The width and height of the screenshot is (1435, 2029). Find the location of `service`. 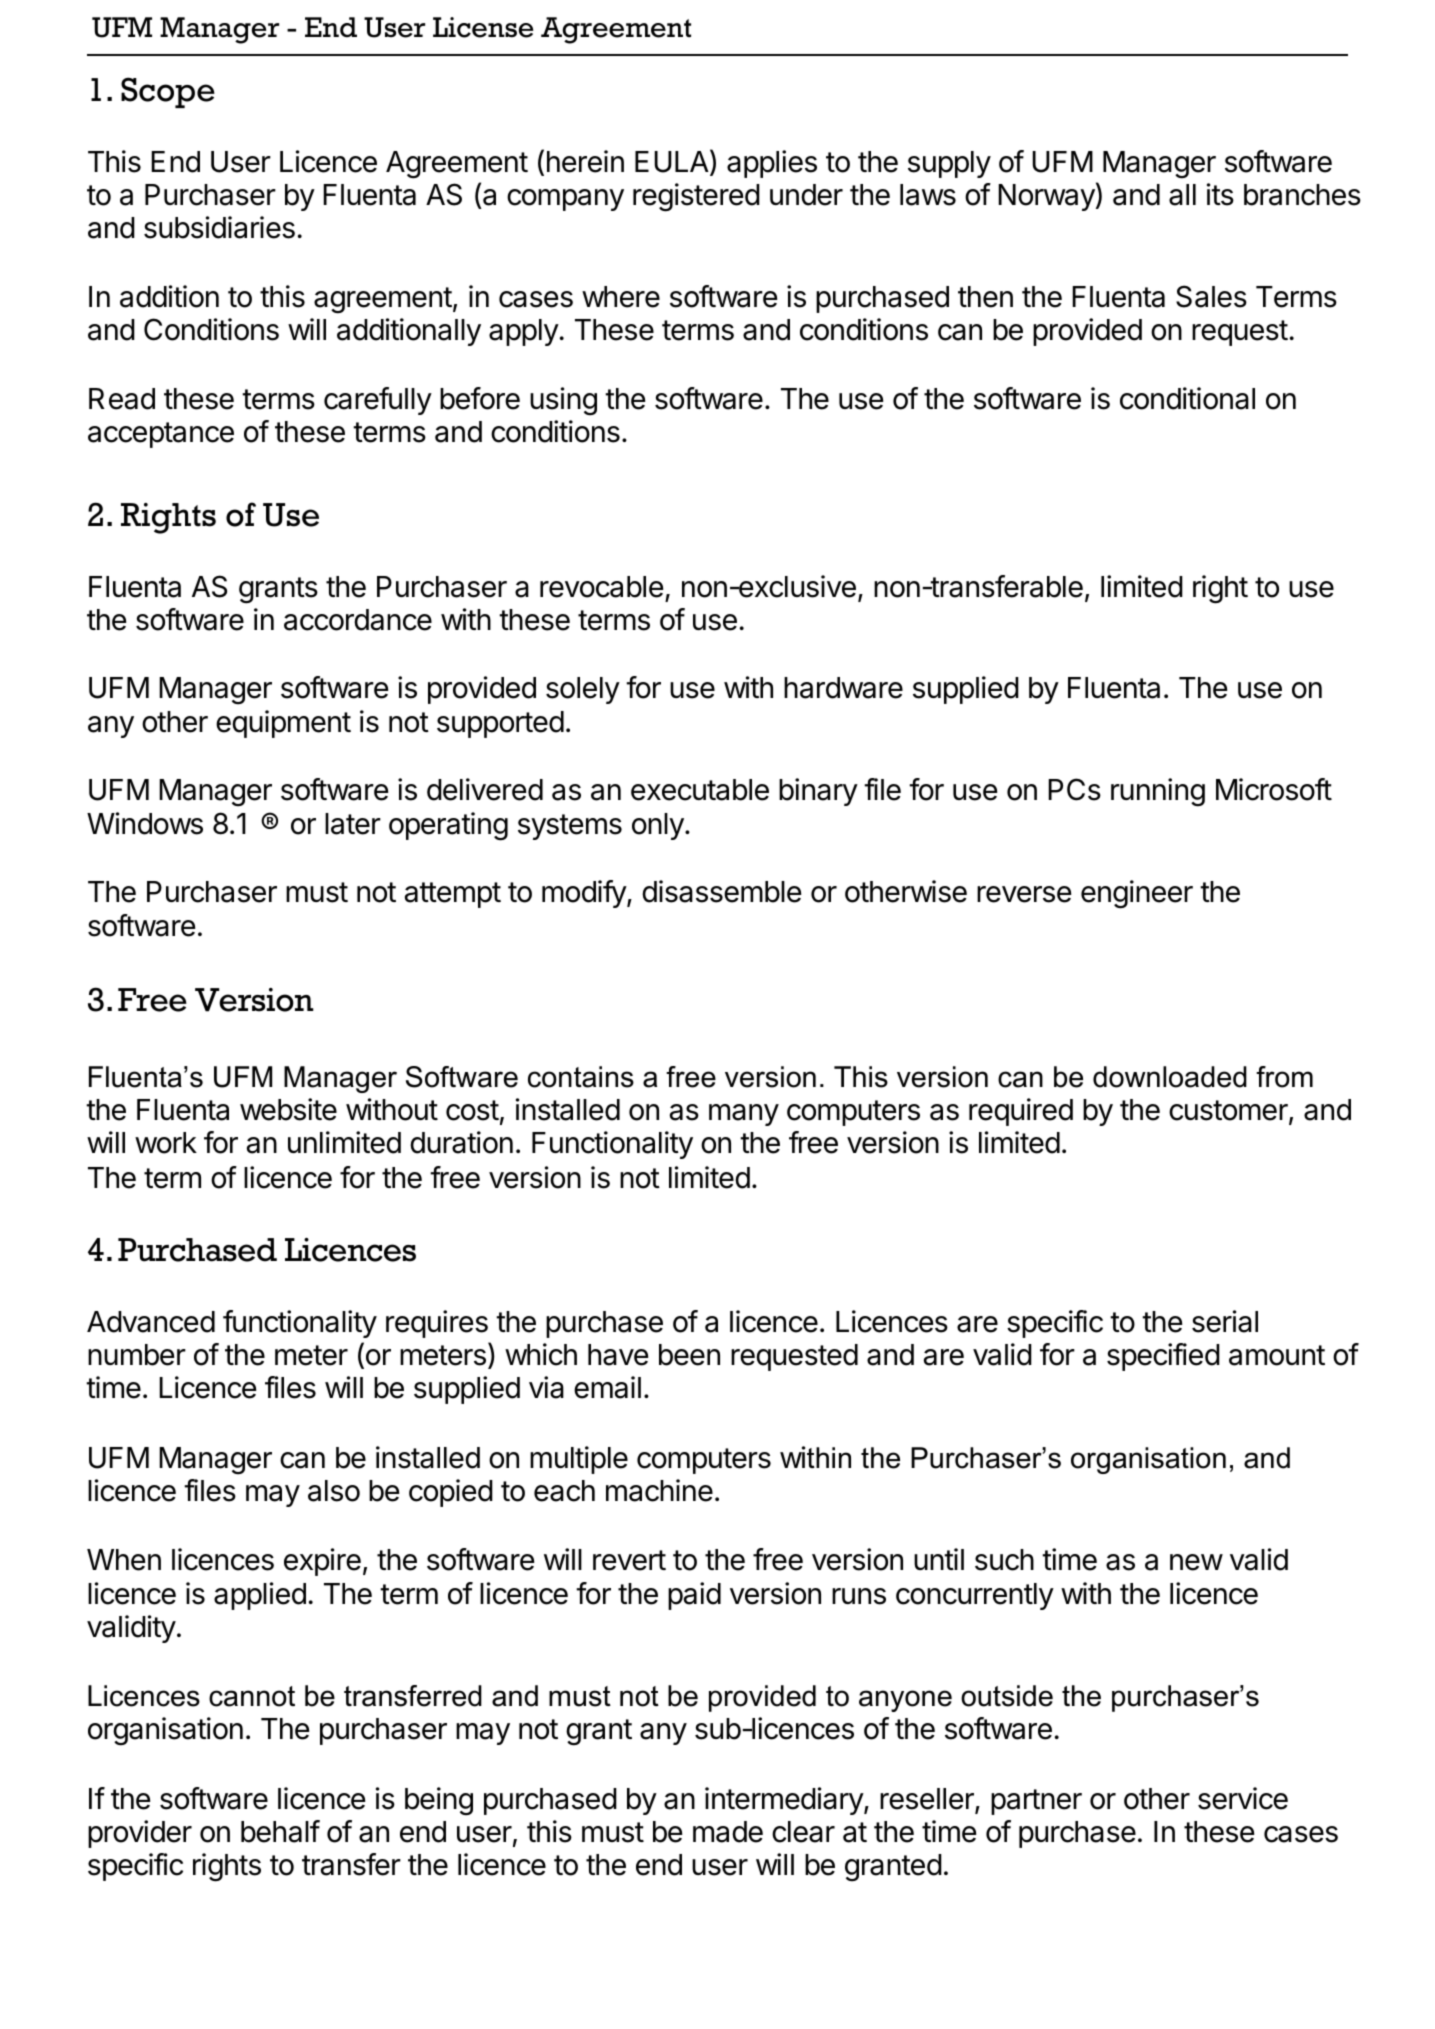

service is located at coordinates (1243, 1798).
